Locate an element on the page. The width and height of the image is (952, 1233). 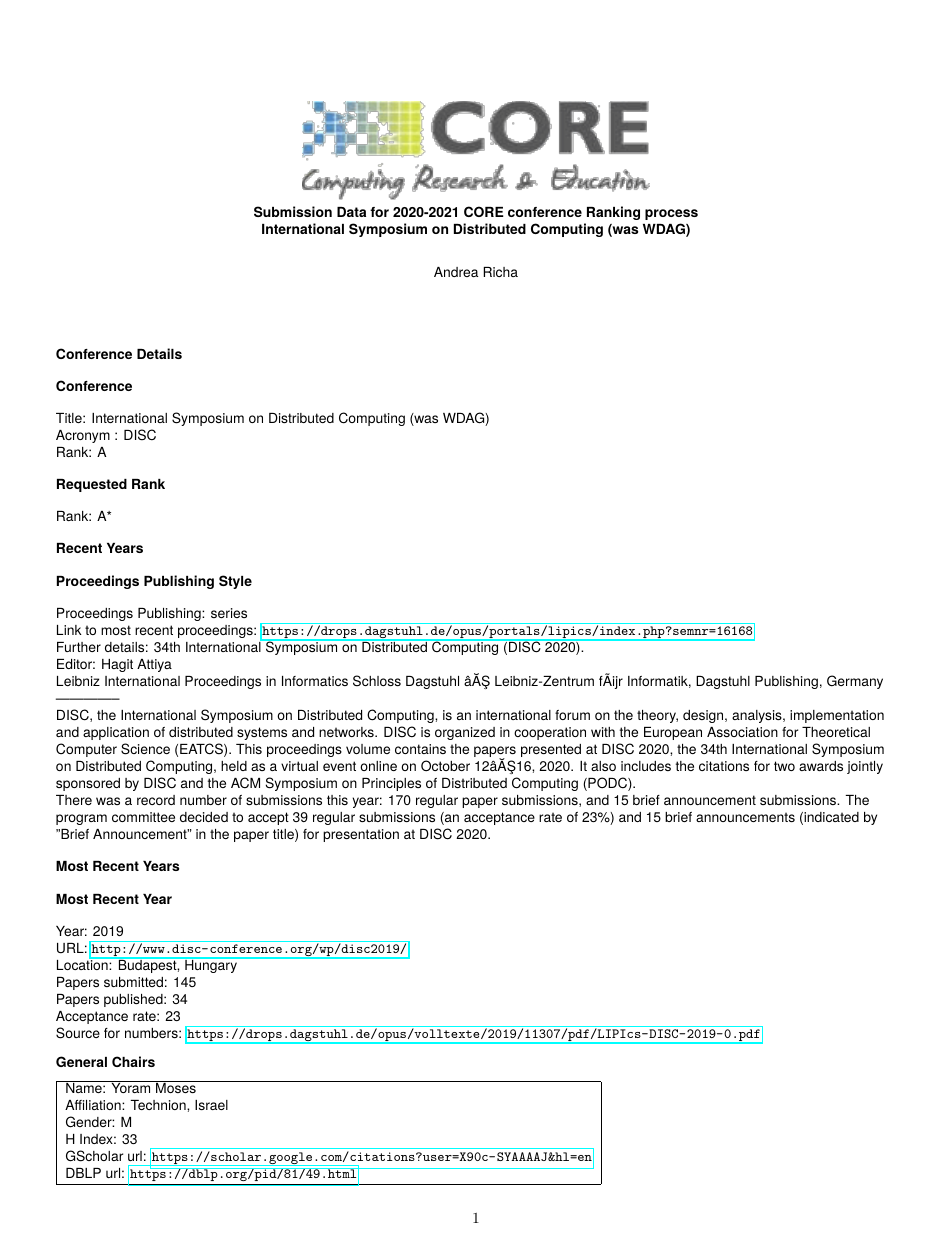
Schloss is located at coordinates (377, 681).
